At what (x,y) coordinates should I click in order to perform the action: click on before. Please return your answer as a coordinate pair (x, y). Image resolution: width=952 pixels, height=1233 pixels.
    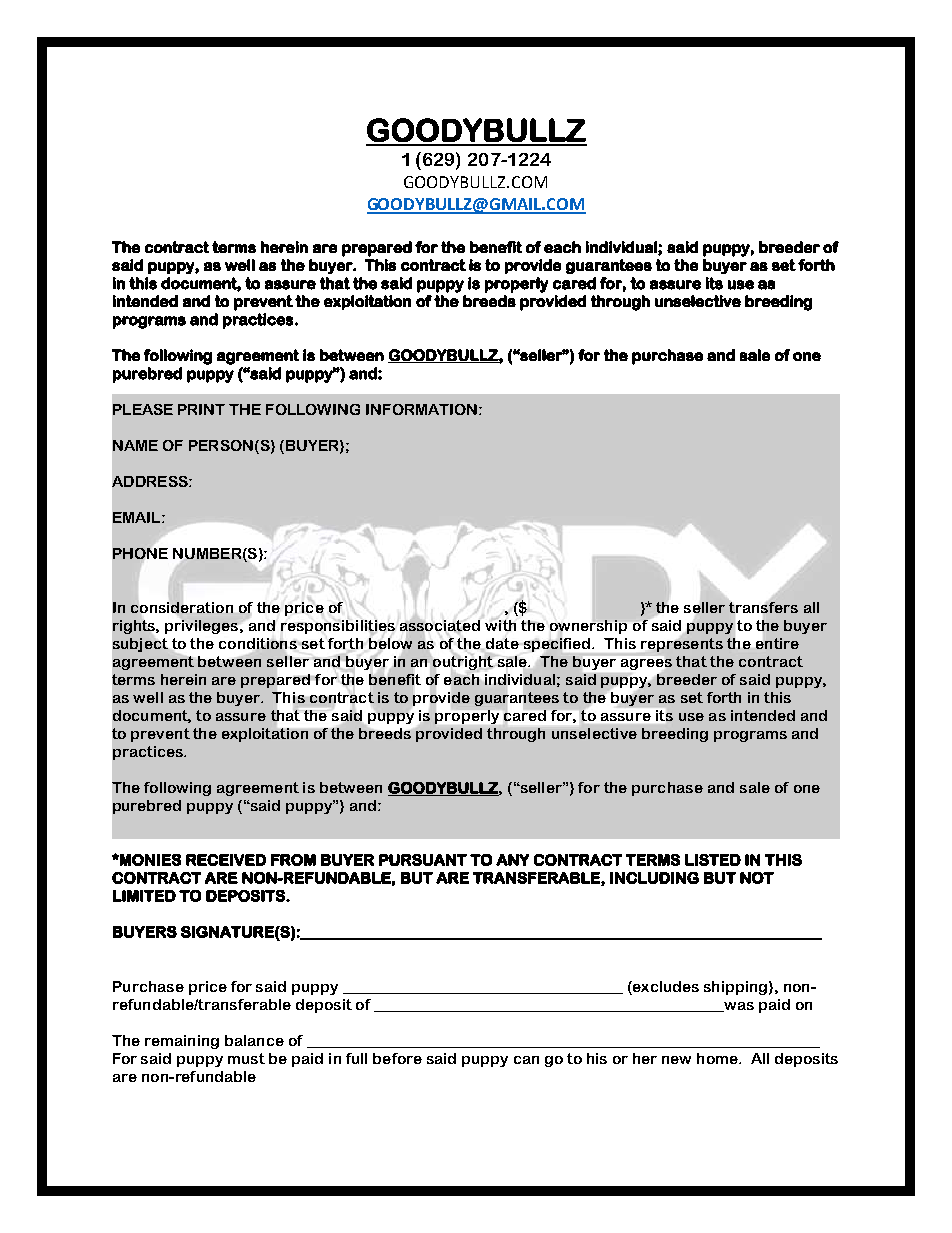
    Looking at the image, I should click on (397, 1058).
